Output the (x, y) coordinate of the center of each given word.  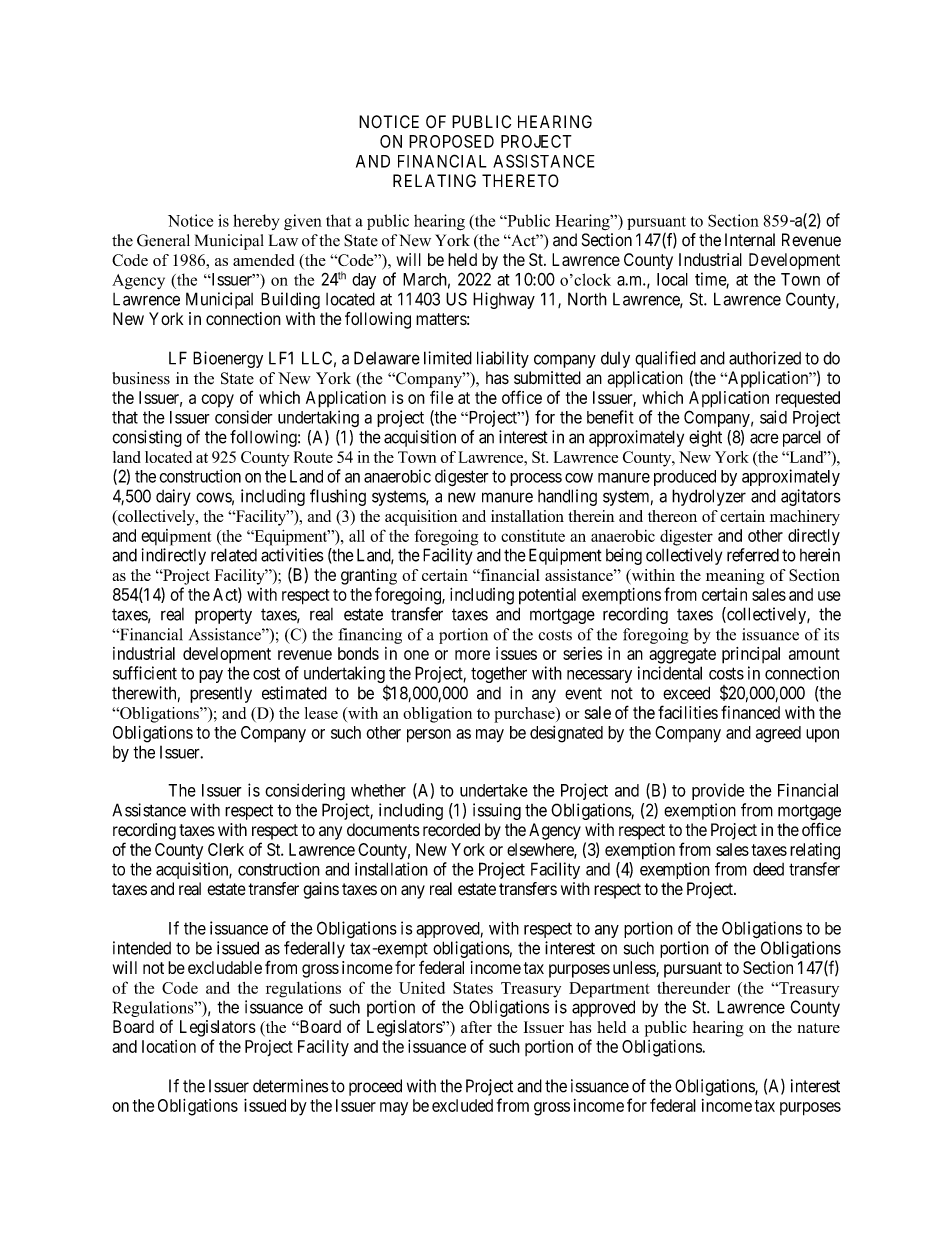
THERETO (520, 181)
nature (818, 1028)
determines (291, 1086)
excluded (462, 1105)
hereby (256, 222)
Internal (750, 240)
